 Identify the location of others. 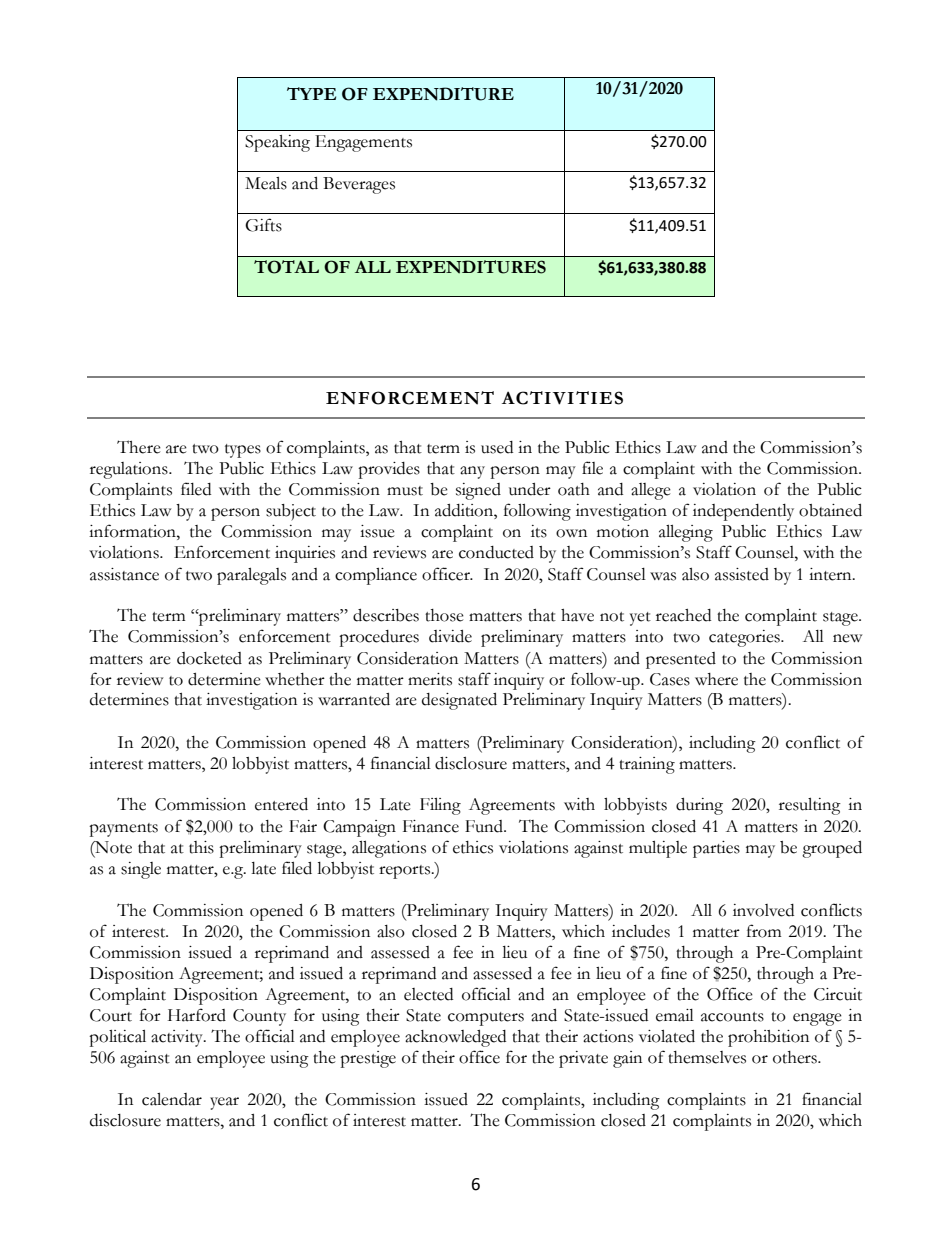
(796, 1057).
